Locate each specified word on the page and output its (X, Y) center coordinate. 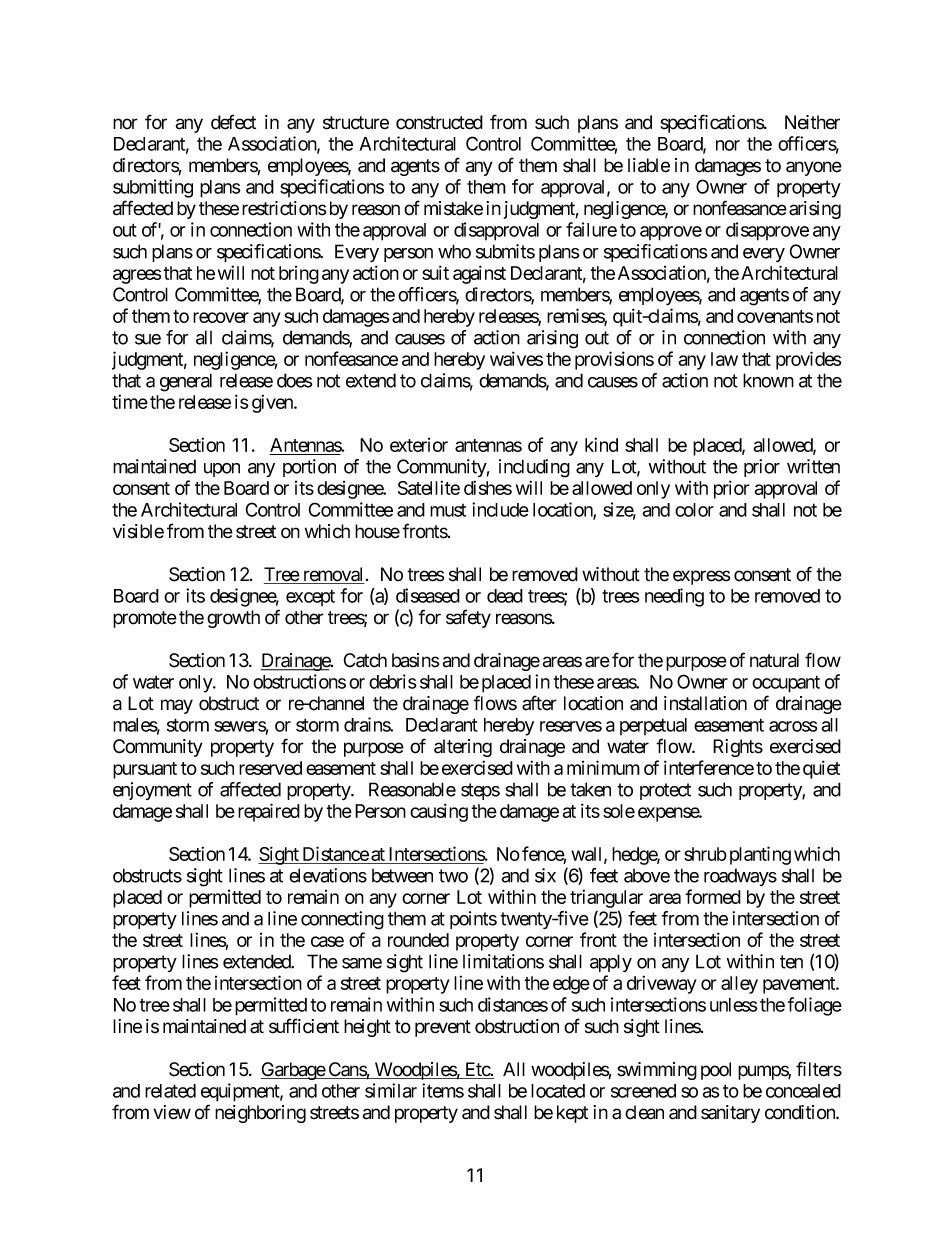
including (534, 468)
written (813, 466)
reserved (270, 768)
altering (463, 748)
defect (233, 122)
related (170, 1091)
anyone (814, 168)
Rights (738, 748)
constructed (439, 122)
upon (222, 470)
